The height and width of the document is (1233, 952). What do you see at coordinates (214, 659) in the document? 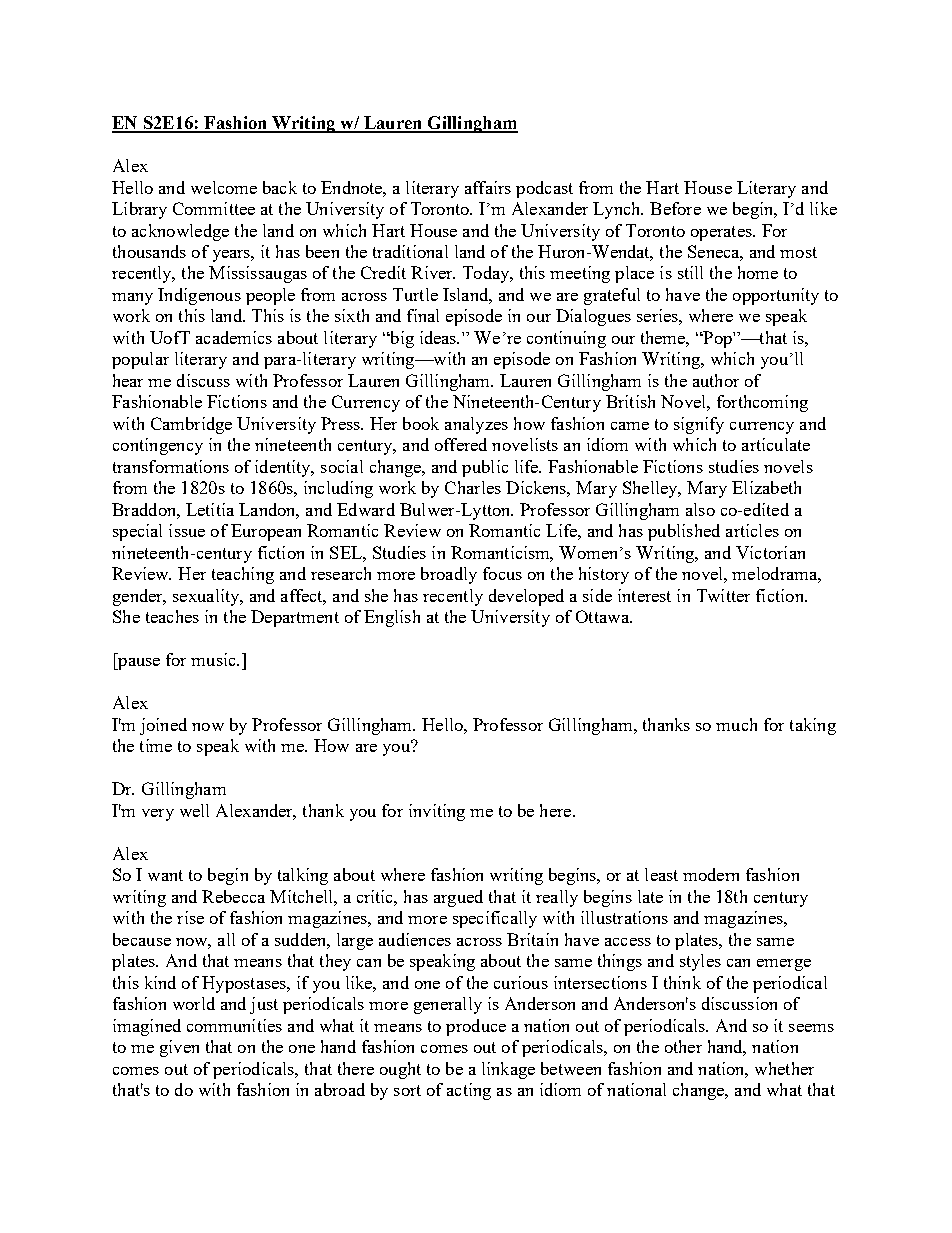
I see `music` at bounding box center [214, 659].
